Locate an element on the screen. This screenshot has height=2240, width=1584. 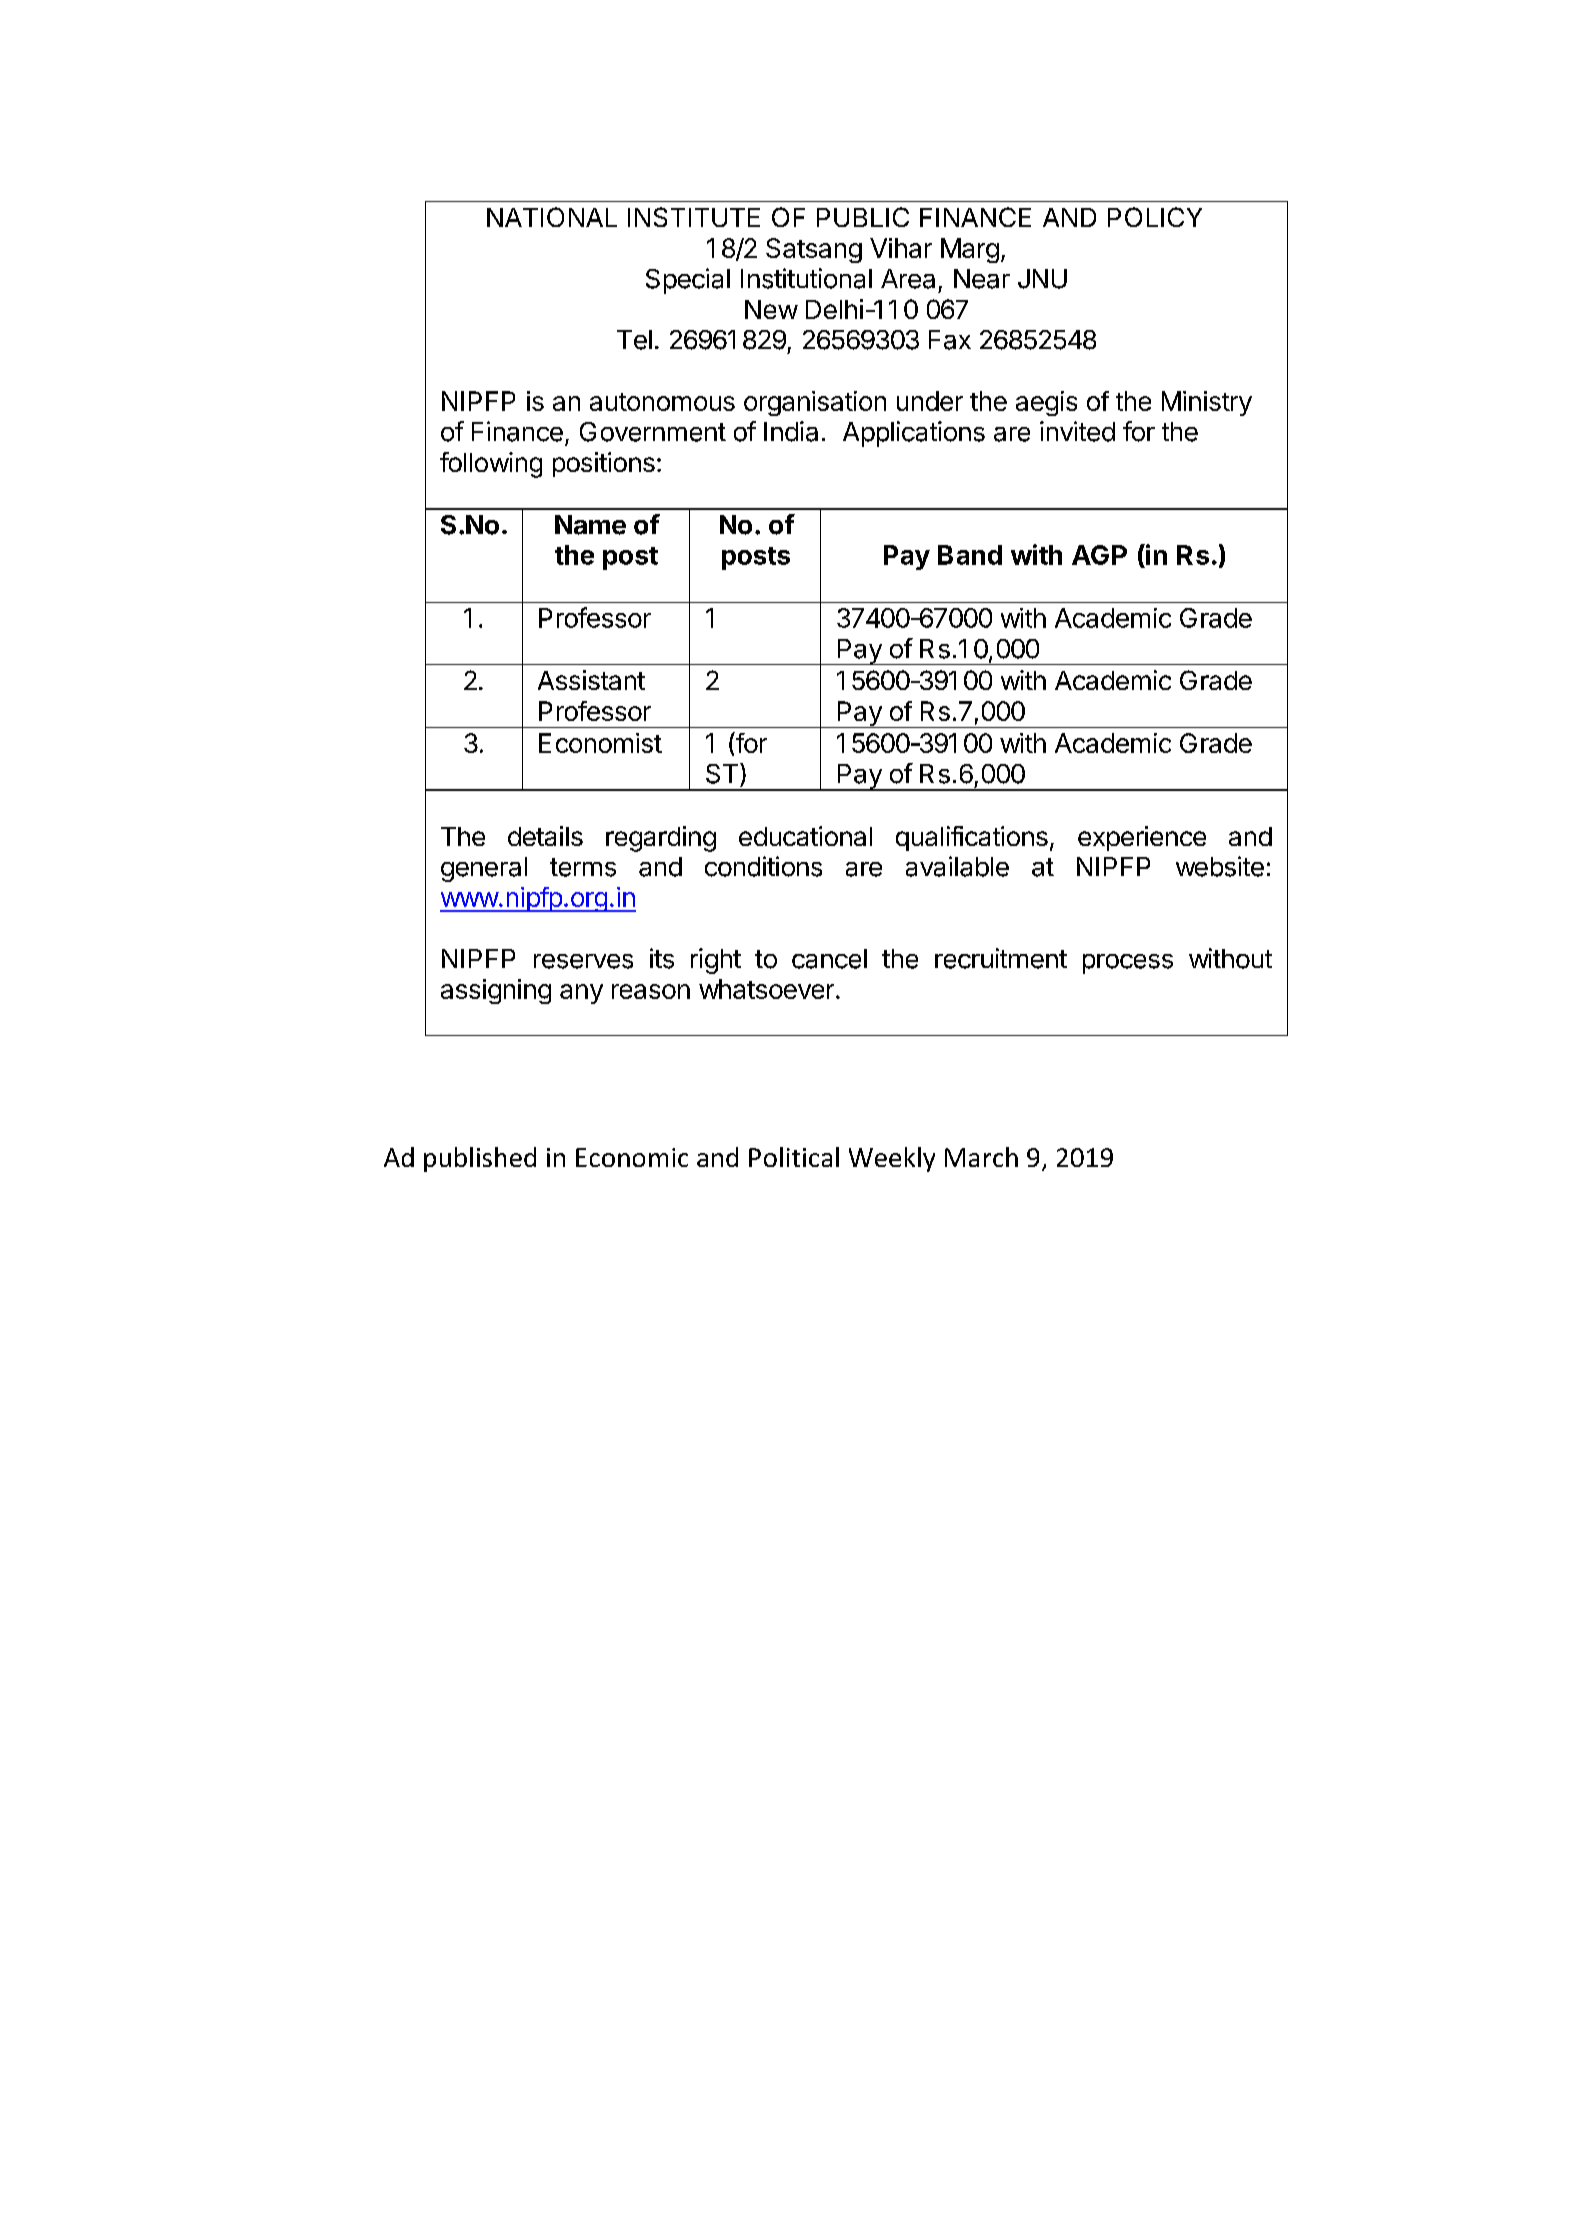
PUBLIC is located at coordinates (863, 217).
